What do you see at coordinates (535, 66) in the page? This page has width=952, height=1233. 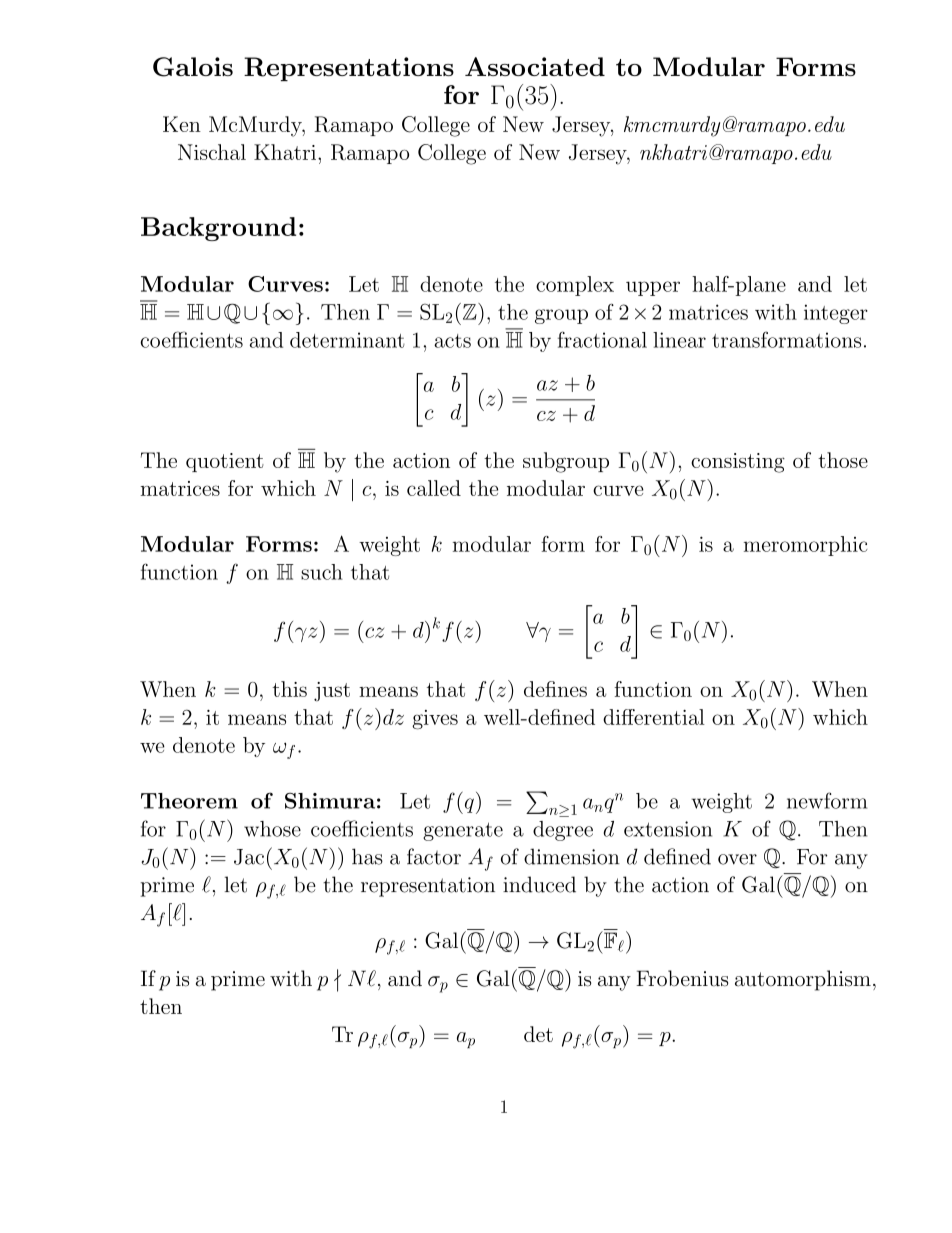 I see `Associated` at bounding box center [535, 66].
